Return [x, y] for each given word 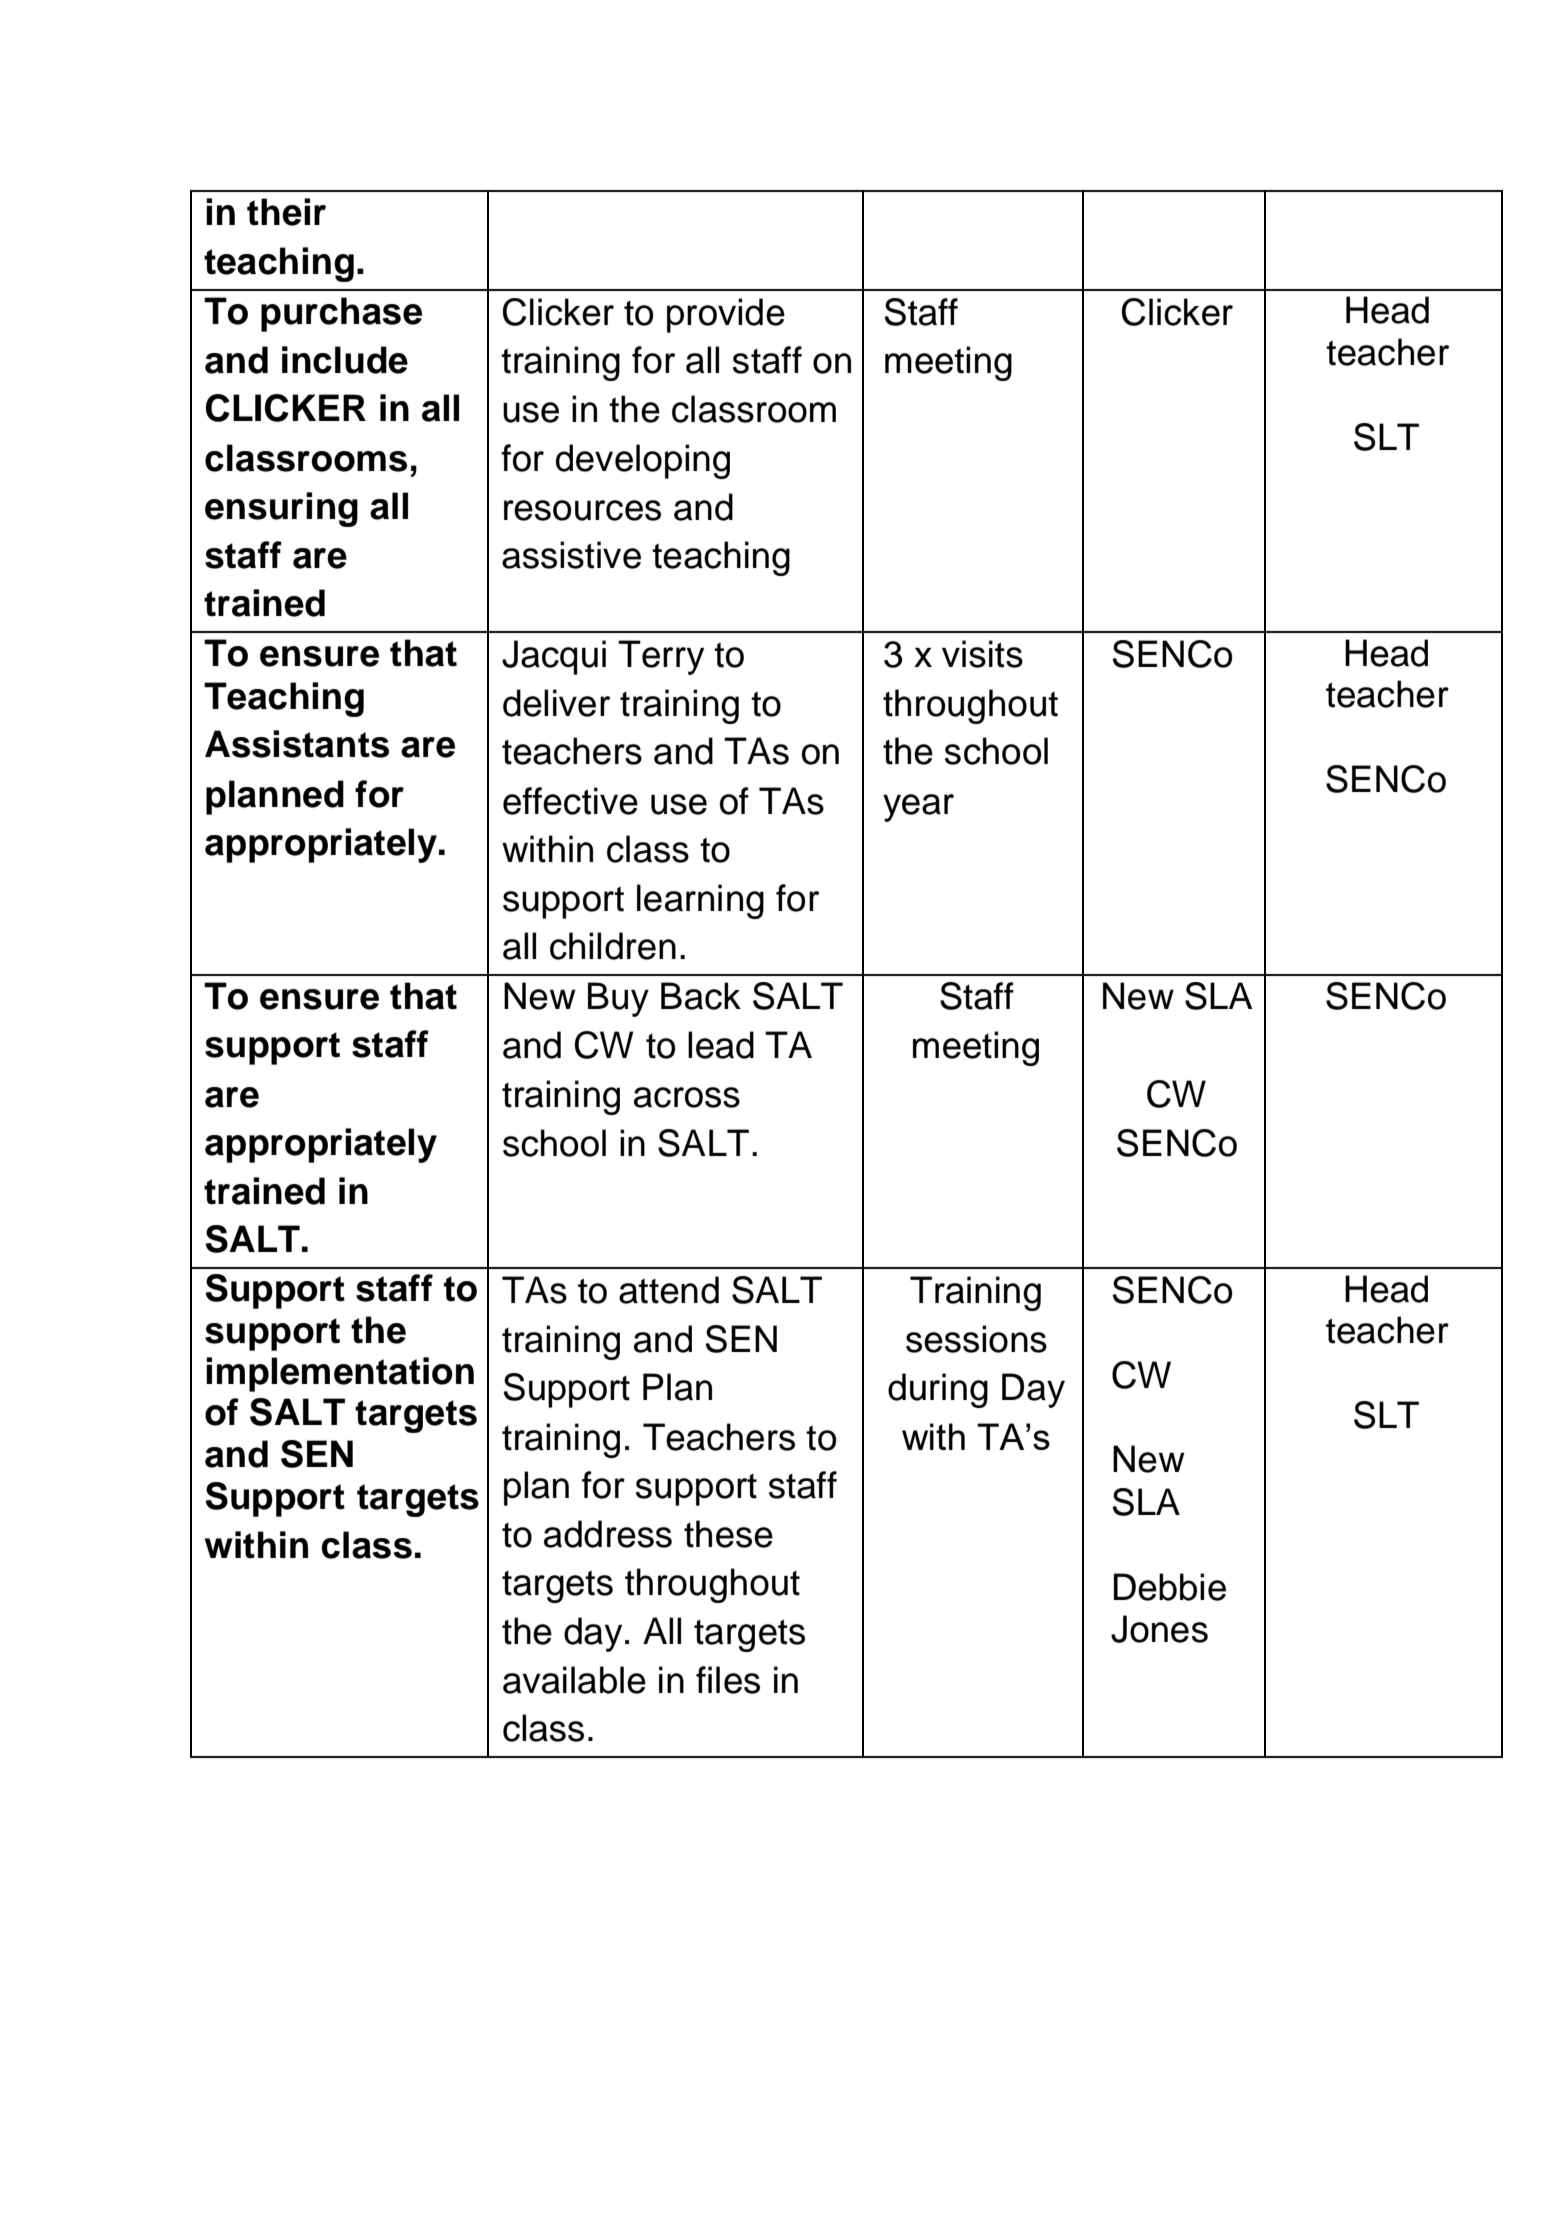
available [574, 1680]
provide [726, 315]
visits [982, 654]
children [613, 946]
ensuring [281, 509]
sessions [976, 1339]
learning [700, 901]
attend [669, 1290]
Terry [661, 657]
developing [643, 461]
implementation [340, 1374]
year [918, 808]
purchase [341, 314]
